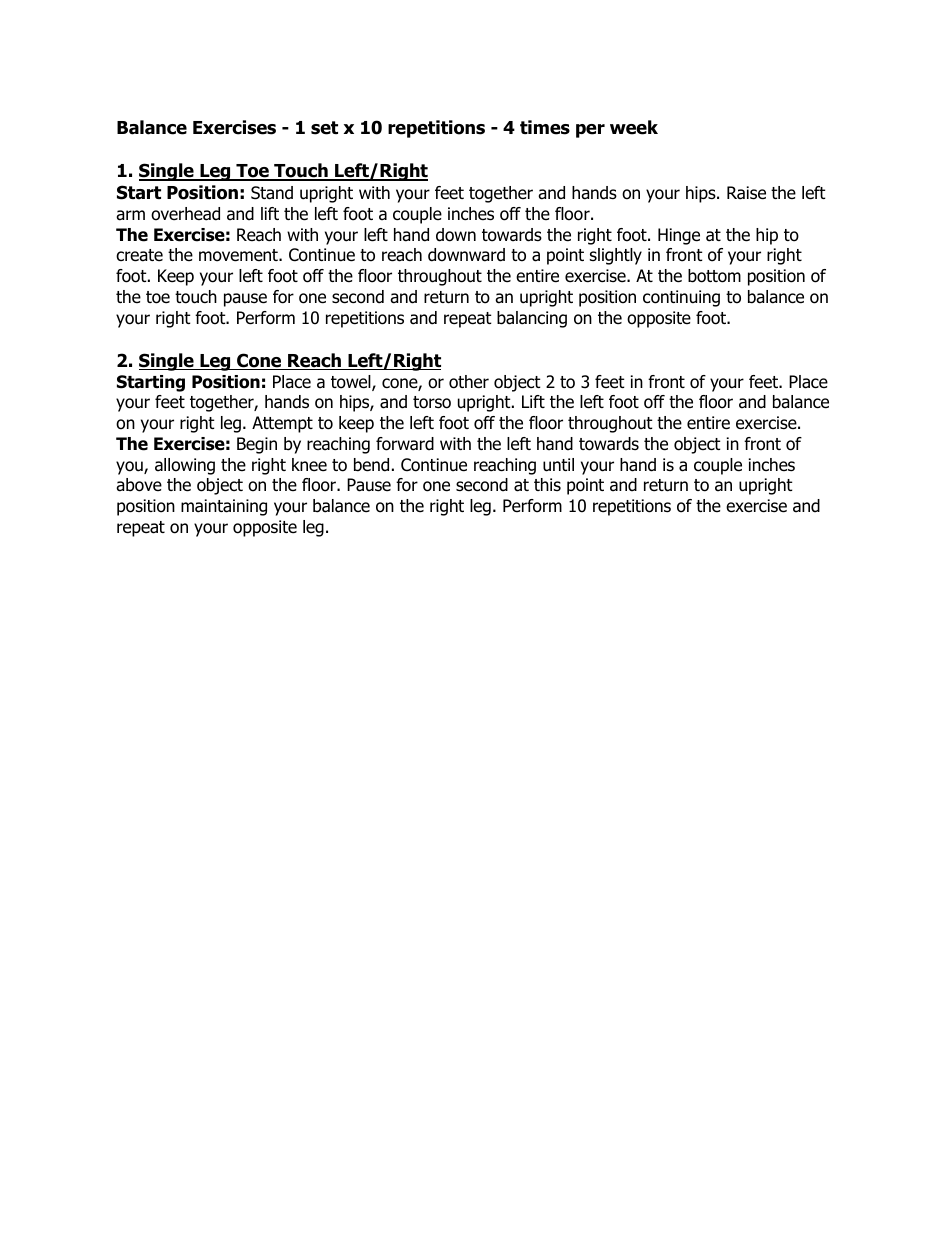 Image resolution: width=952 pixels, height=1233 pixels. What do you see at coordinates (324, 128) in the screenshot?
I see `set` at bounding box center [324, 128].
